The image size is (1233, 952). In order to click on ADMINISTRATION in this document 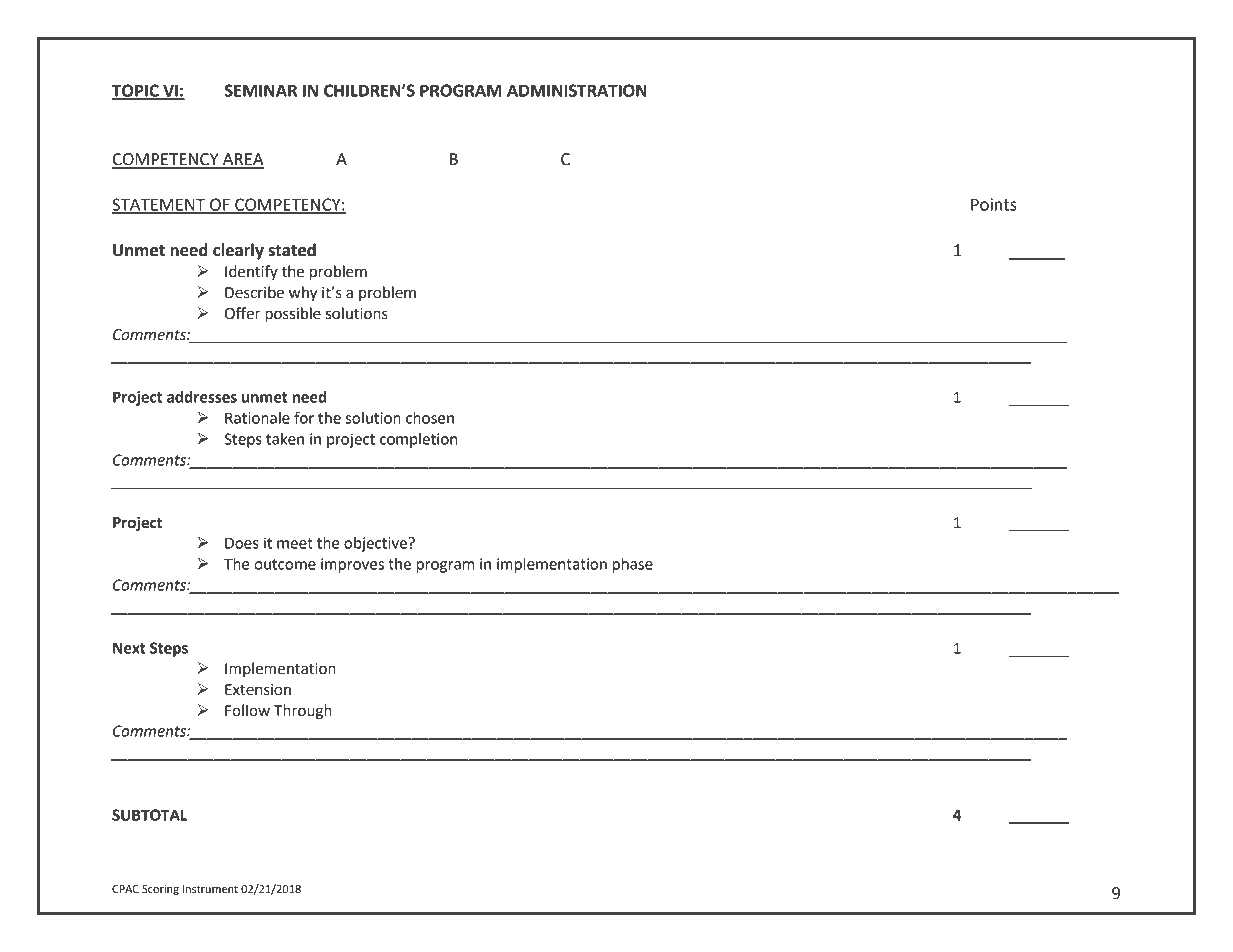, I will do `click(577, 90)`.
